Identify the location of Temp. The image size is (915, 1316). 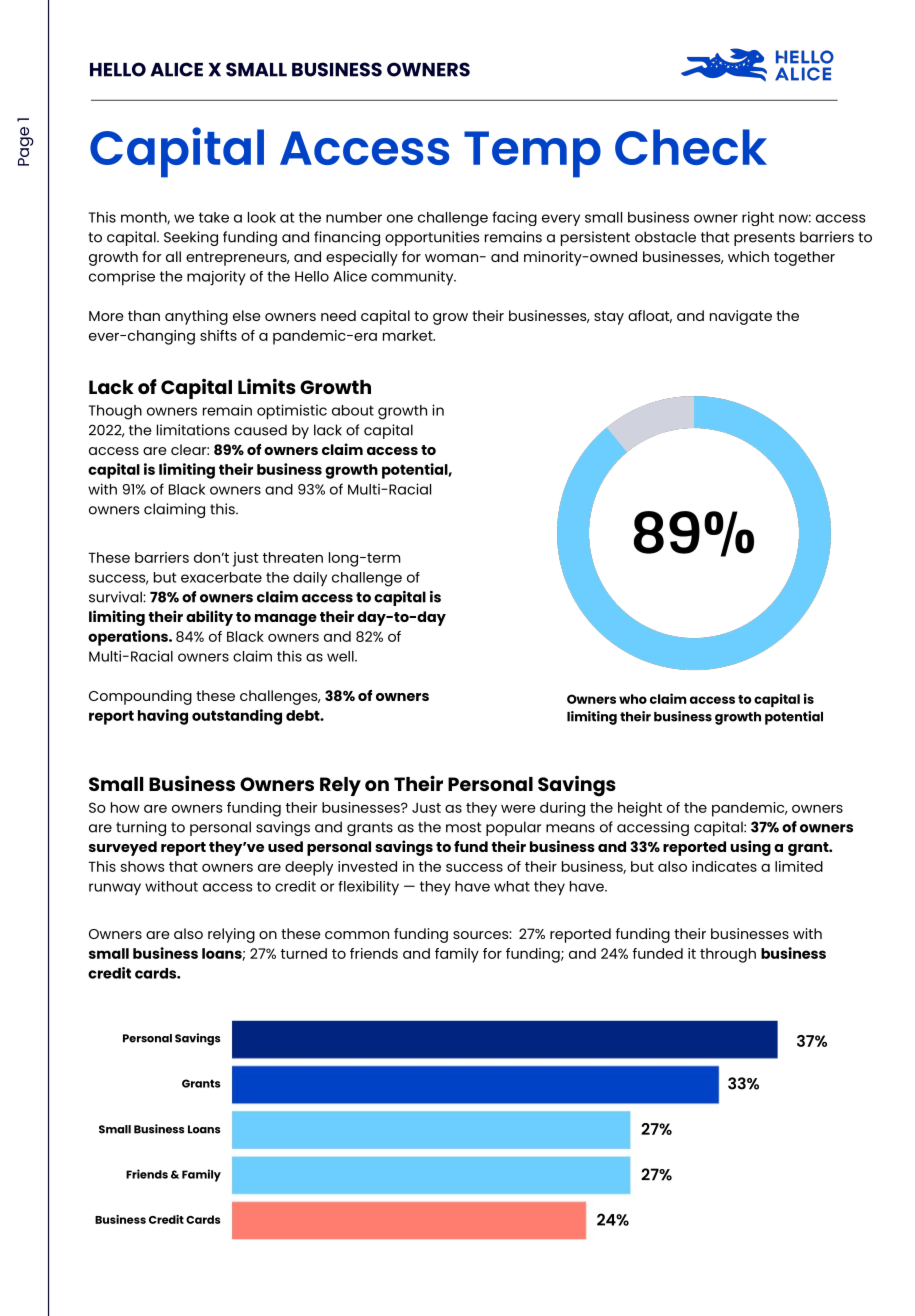
(532, 154).
